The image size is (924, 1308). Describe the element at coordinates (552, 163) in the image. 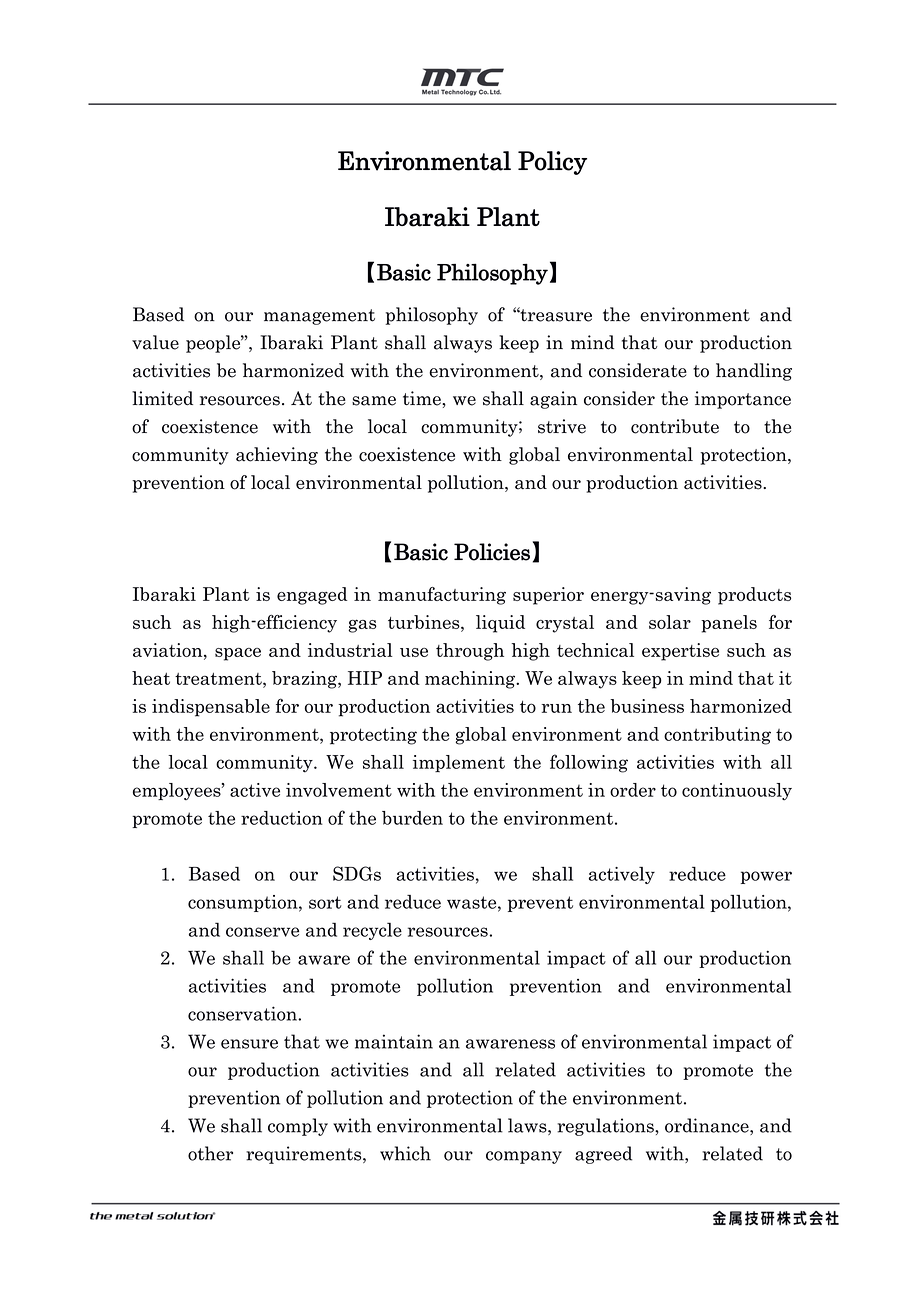

I see `Policy` at that location.
